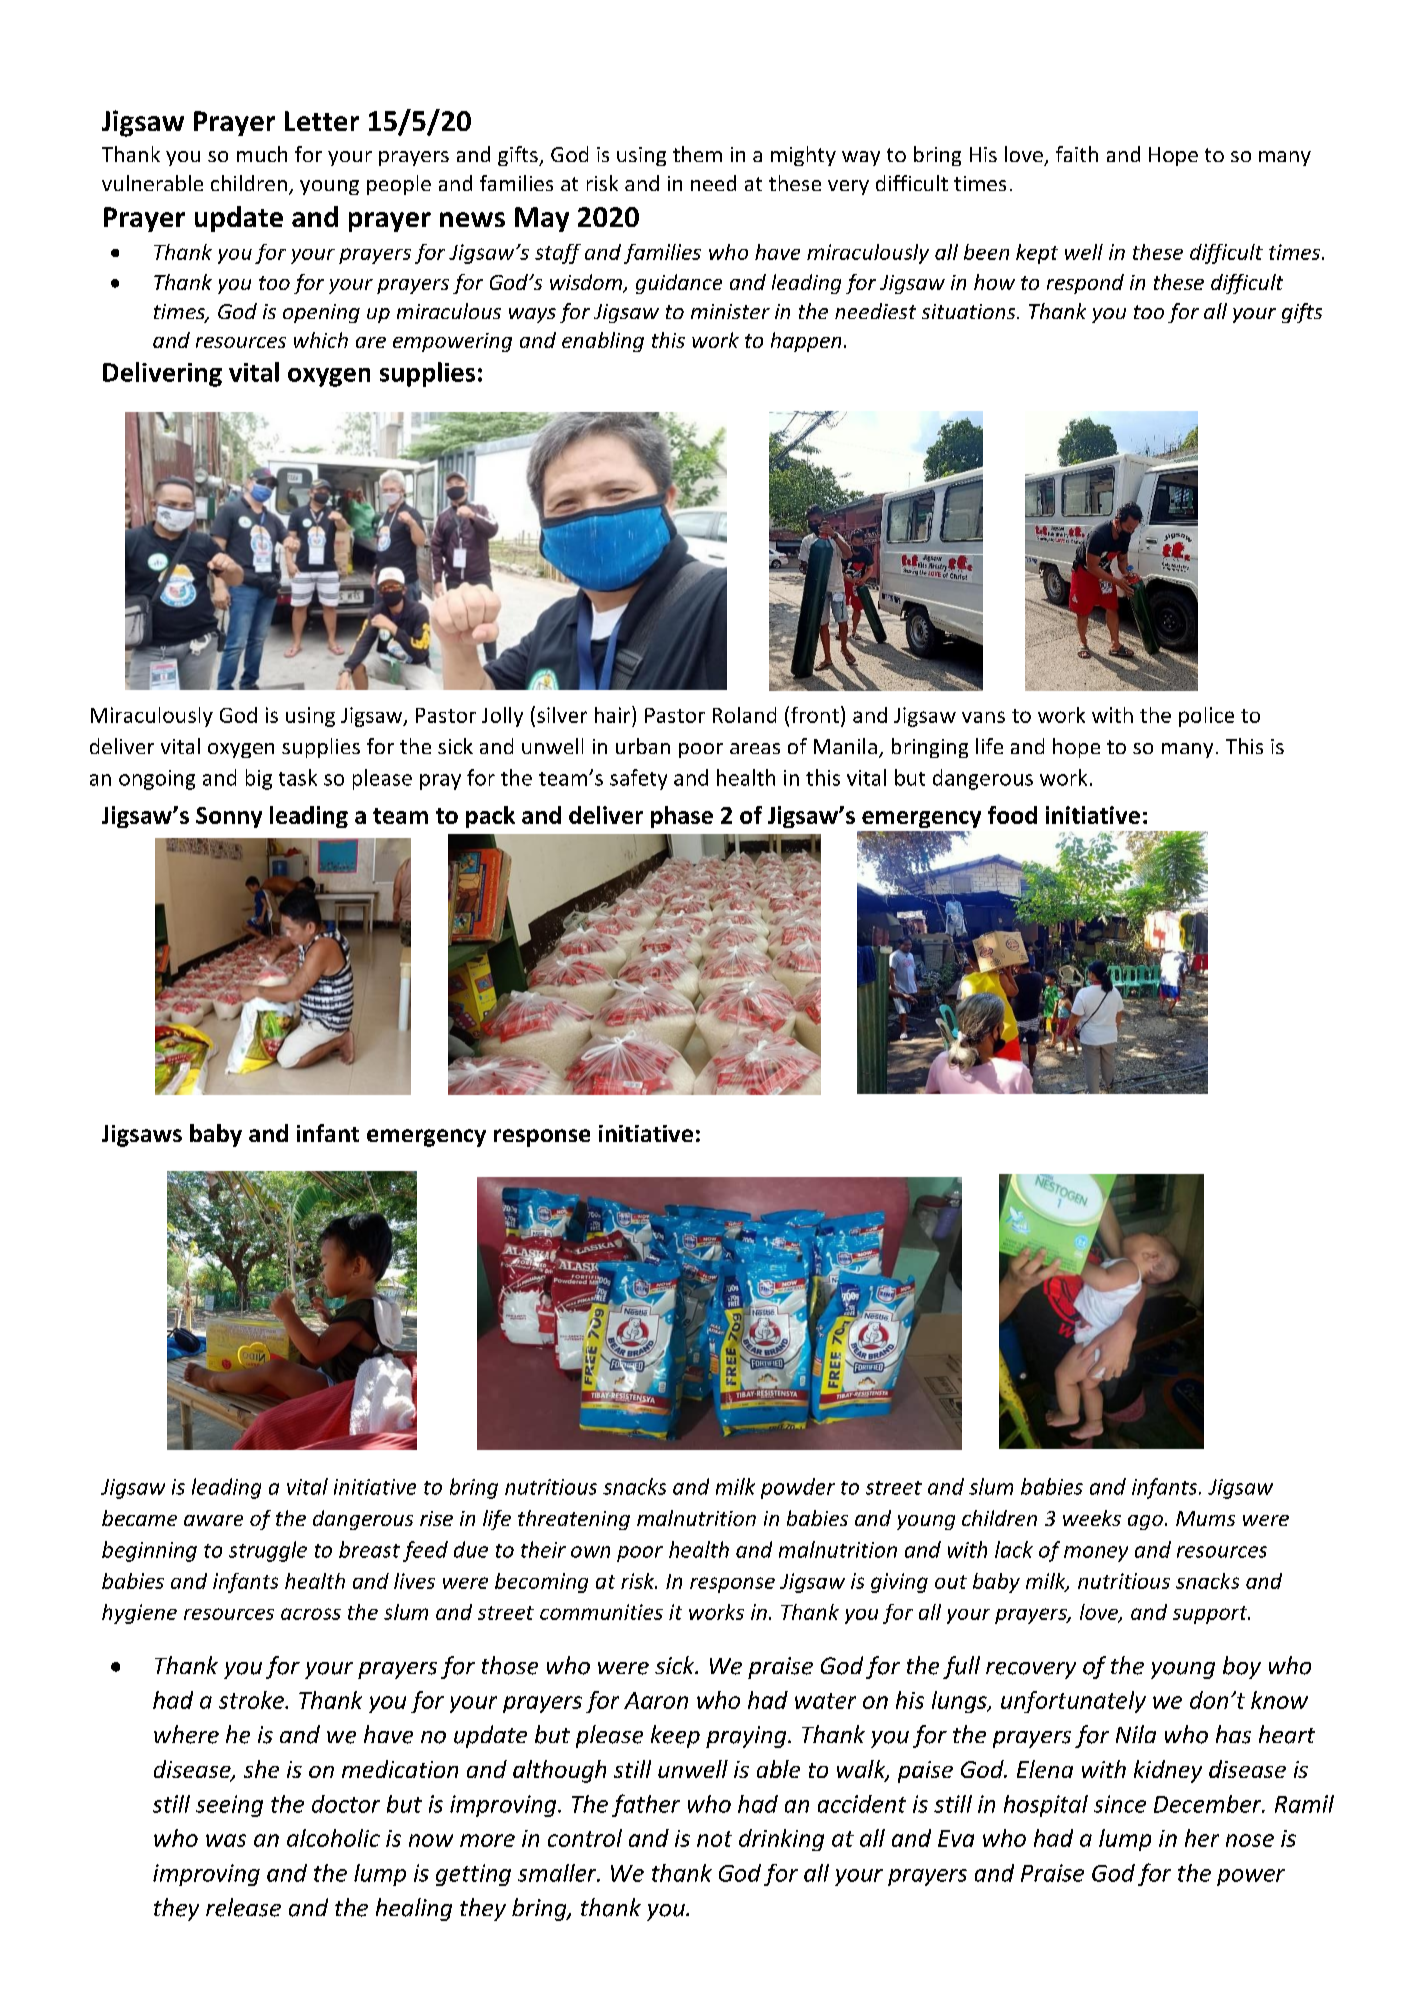 The width and height of the image is (1420, 2008). I want to click on since, so click(1120, 1804).
